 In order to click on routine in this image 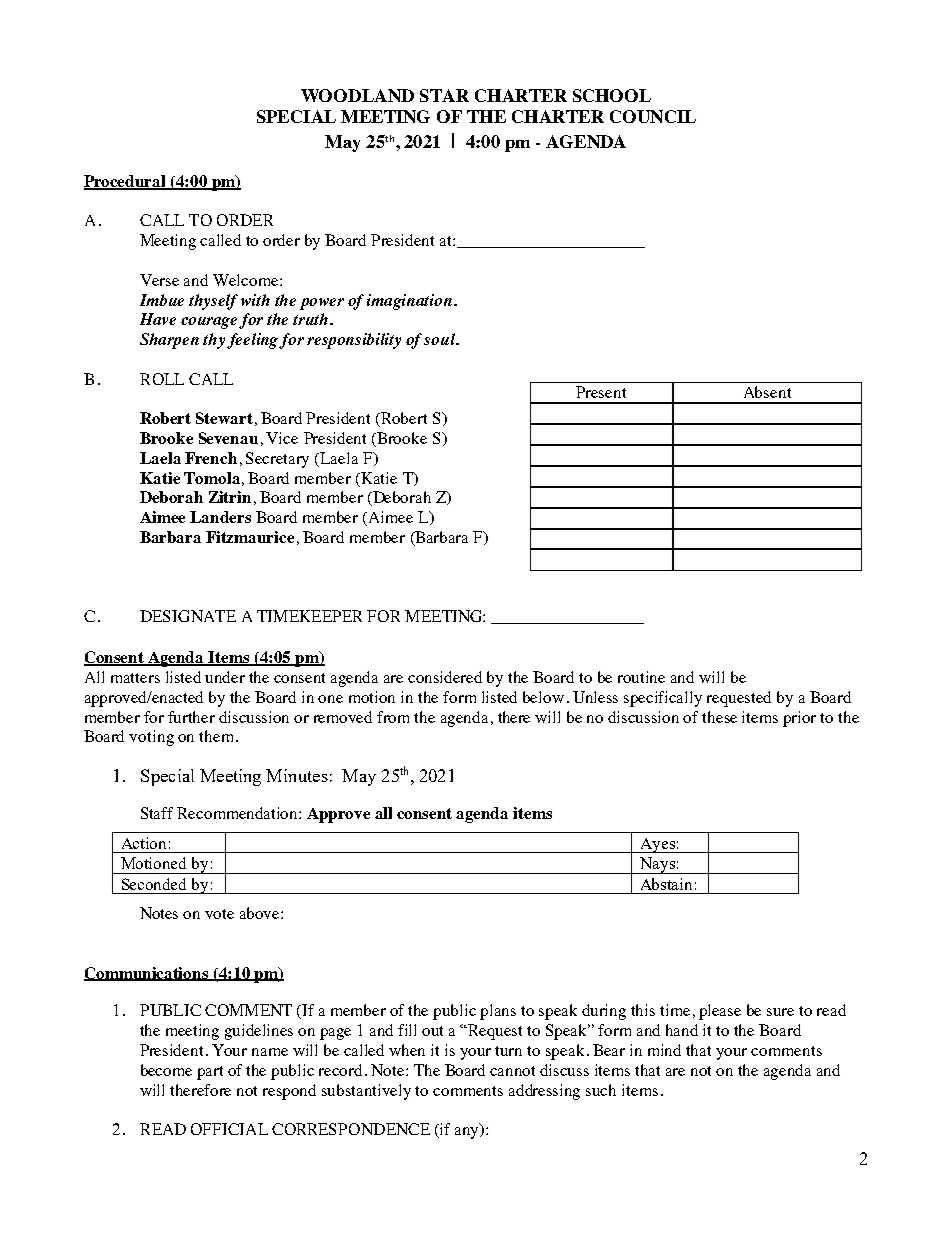, I will do `click(641, 677)`.
